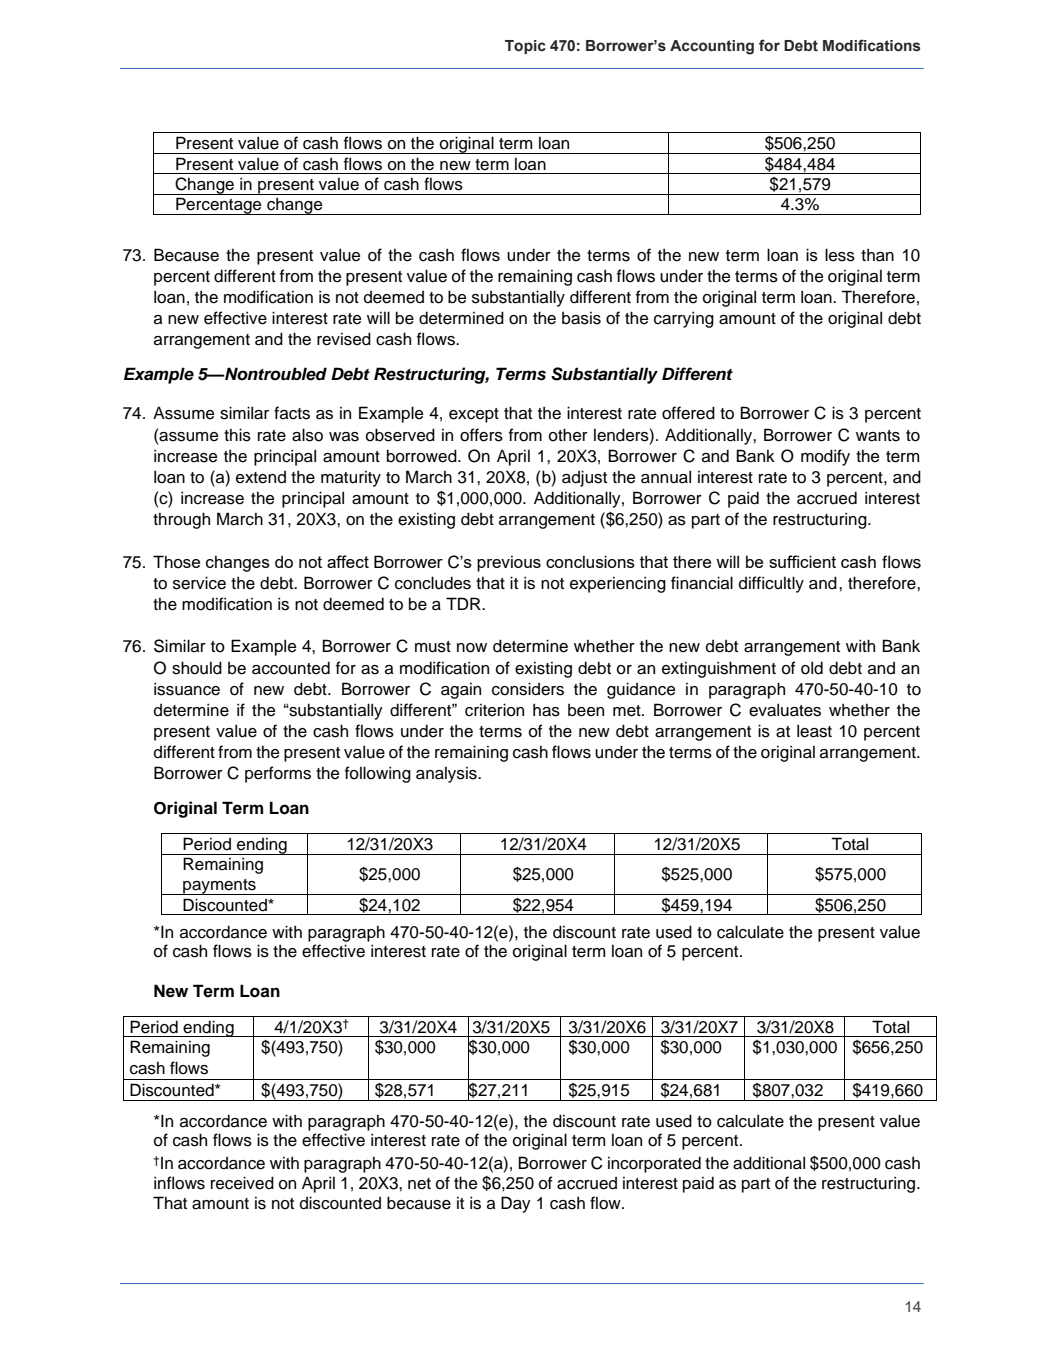 The height and width of the screenshot is (1351, 1044). Describe the element at coordinates (825, 457) in the screenshot. I see `modify` at that location.
